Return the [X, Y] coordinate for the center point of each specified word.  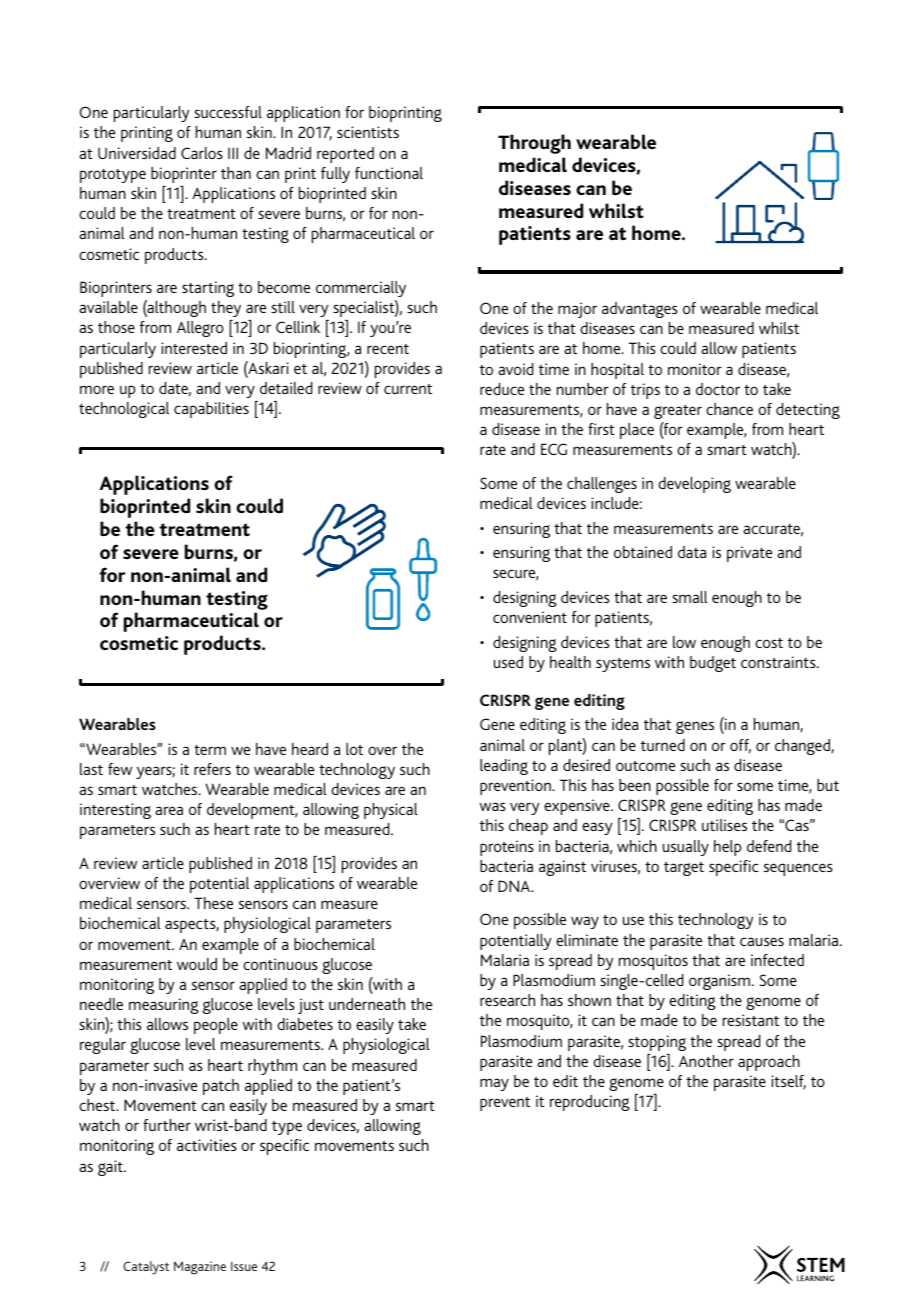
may [494, 1084]
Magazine [200, 1268]
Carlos [202, 153]
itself [788, 1082]
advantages [640, 310]
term [210, 750]
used [508, 662]
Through [534, 144]
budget [713, 664]
